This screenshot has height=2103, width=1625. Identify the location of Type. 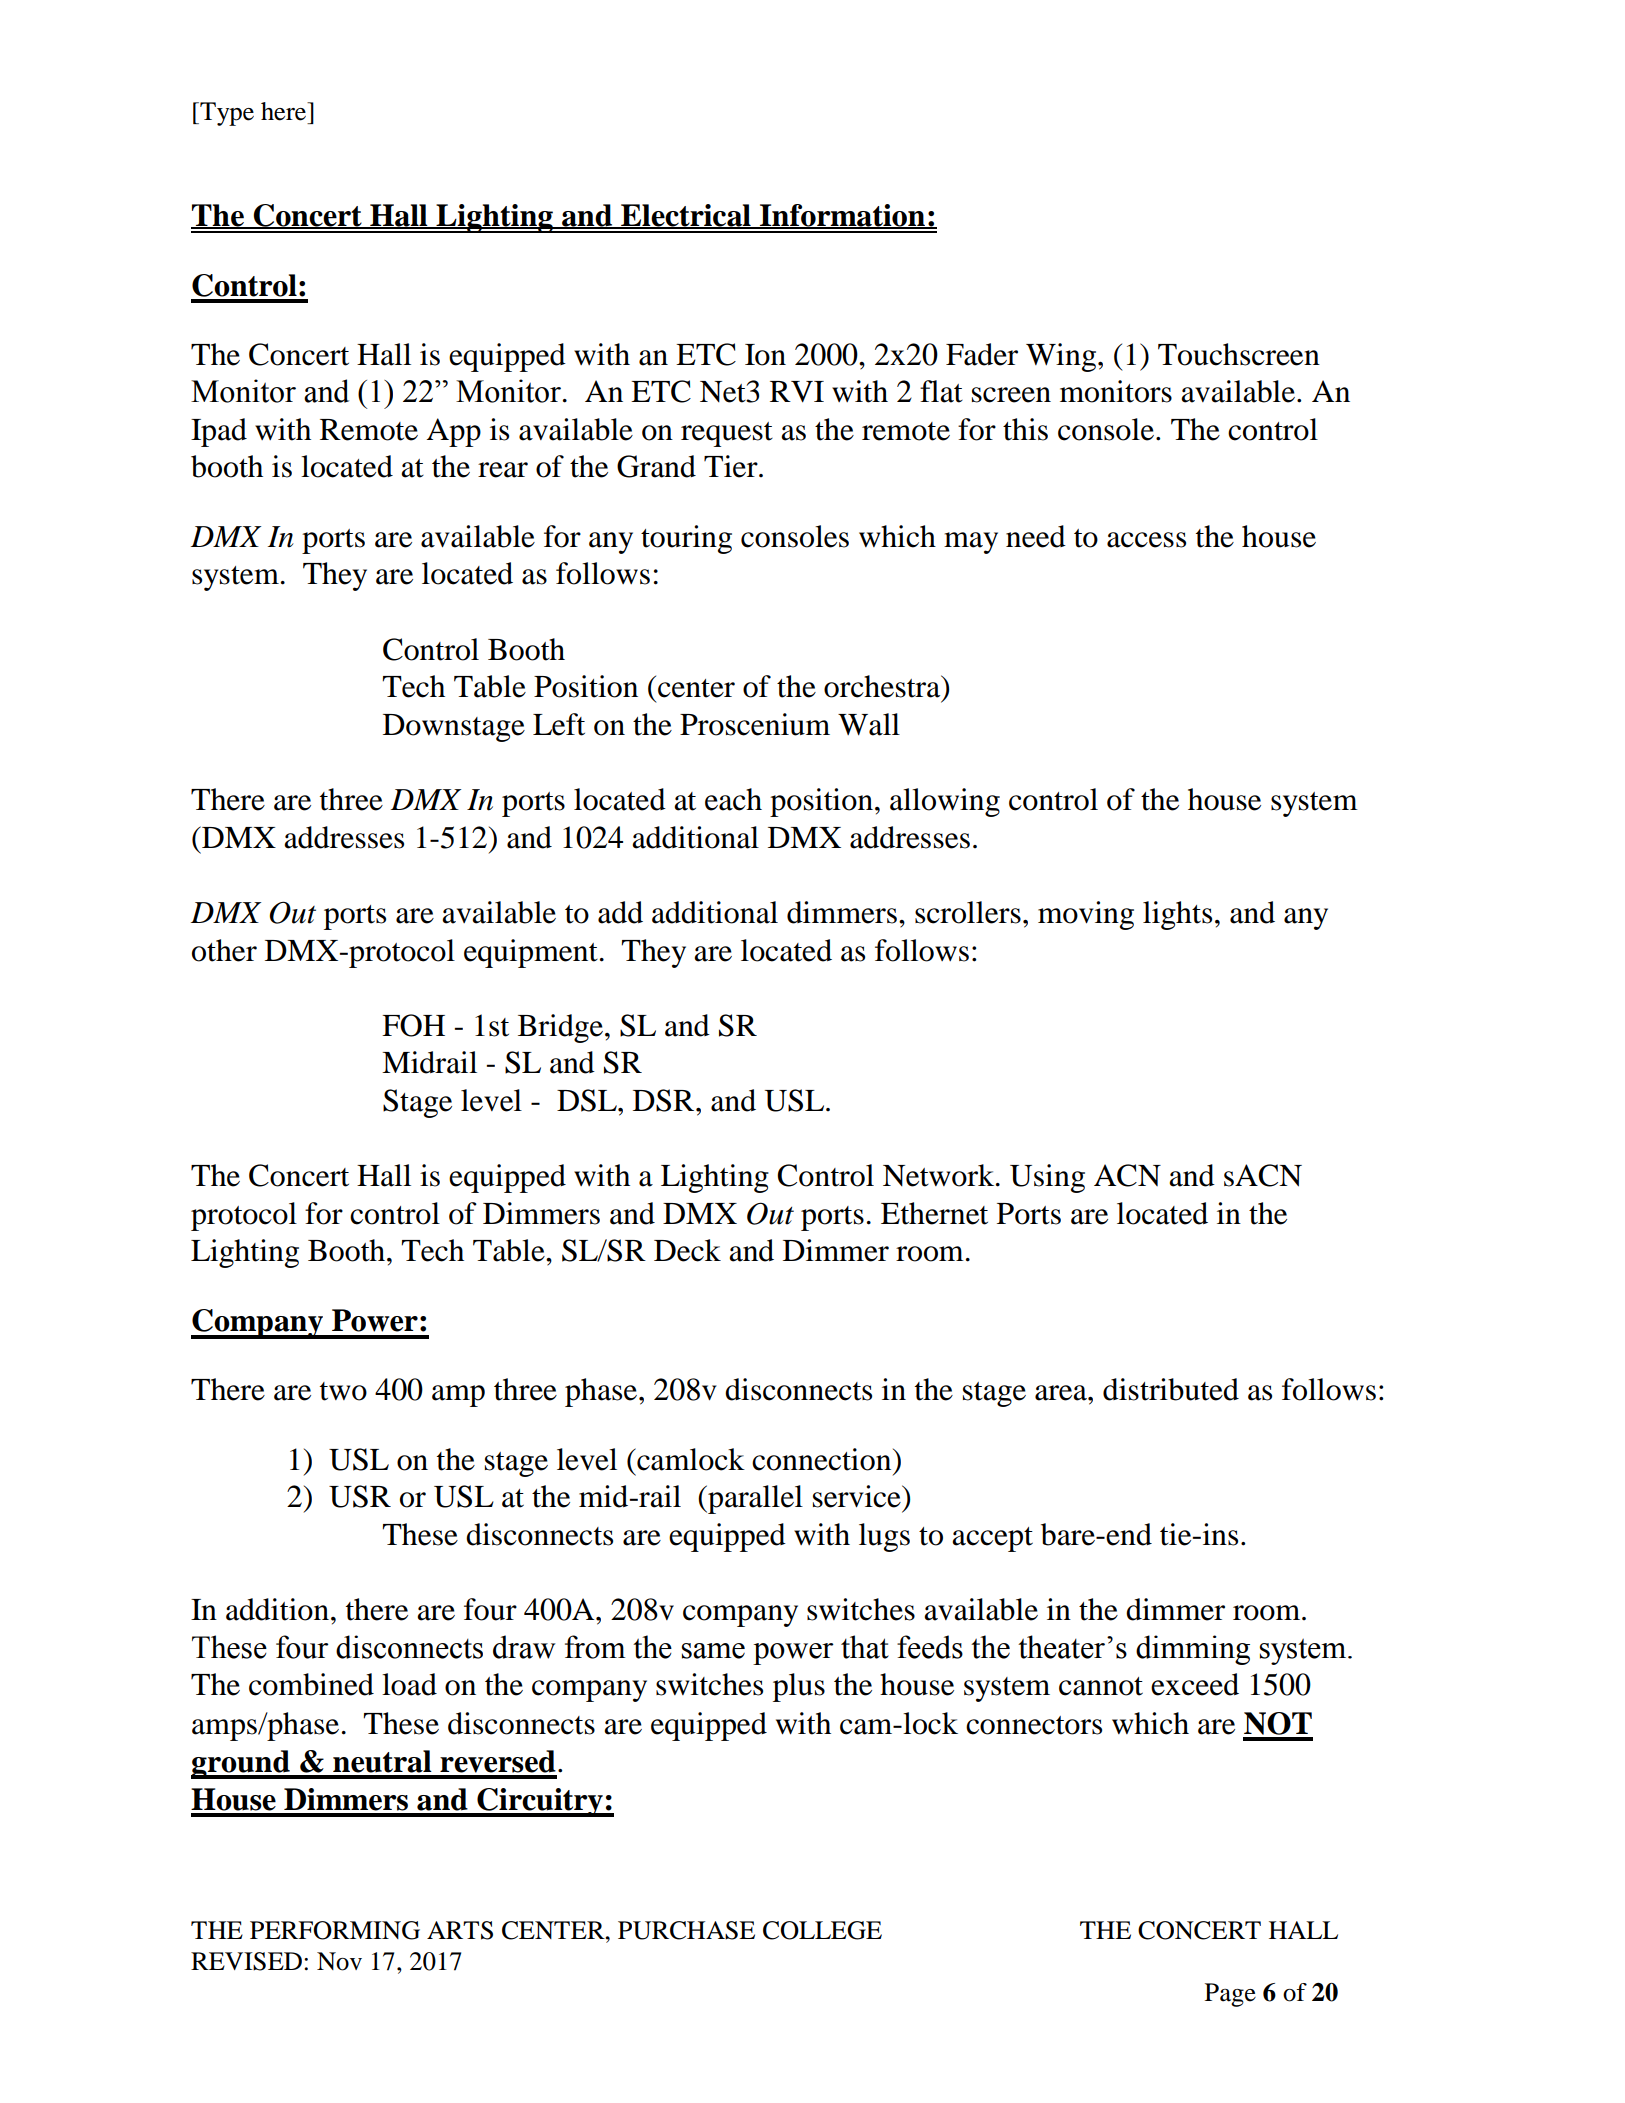
(226, 114).
